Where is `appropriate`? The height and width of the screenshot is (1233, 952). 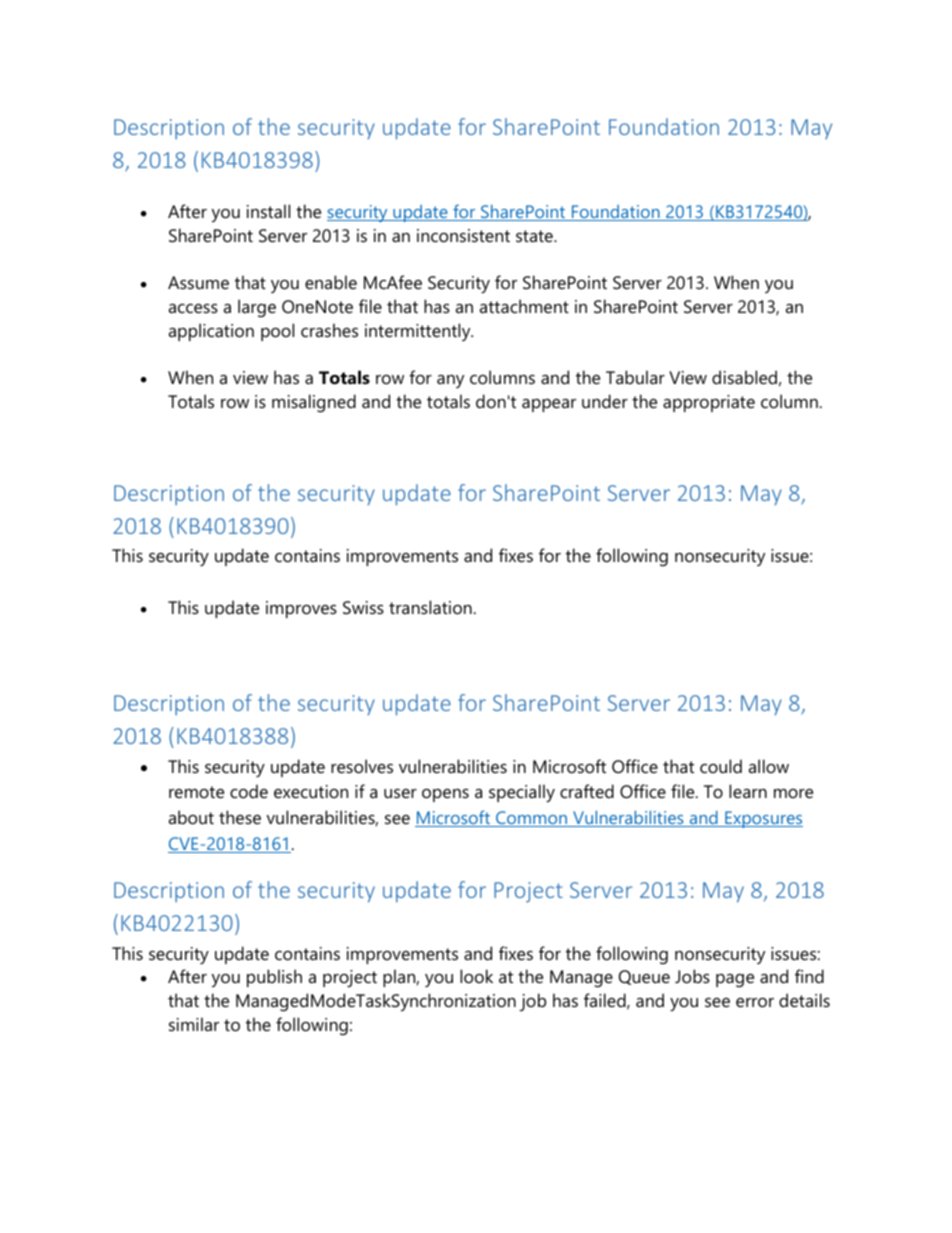 appropriate is located at coordinates (709, 403).
